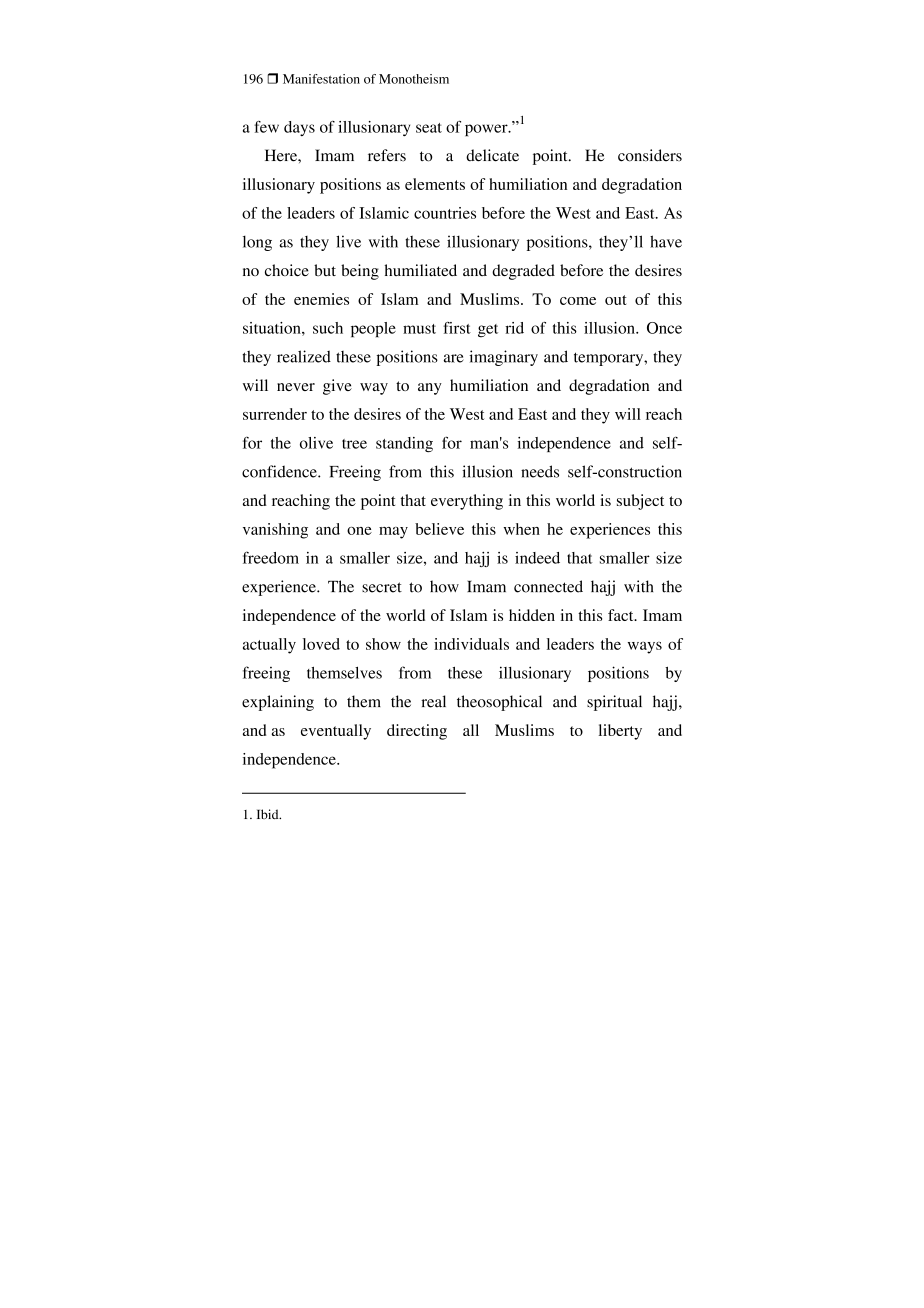  What do you see at coordinates (620, 732) in the screenshot?
I see `liberty` at bounding box center [620, 732].
